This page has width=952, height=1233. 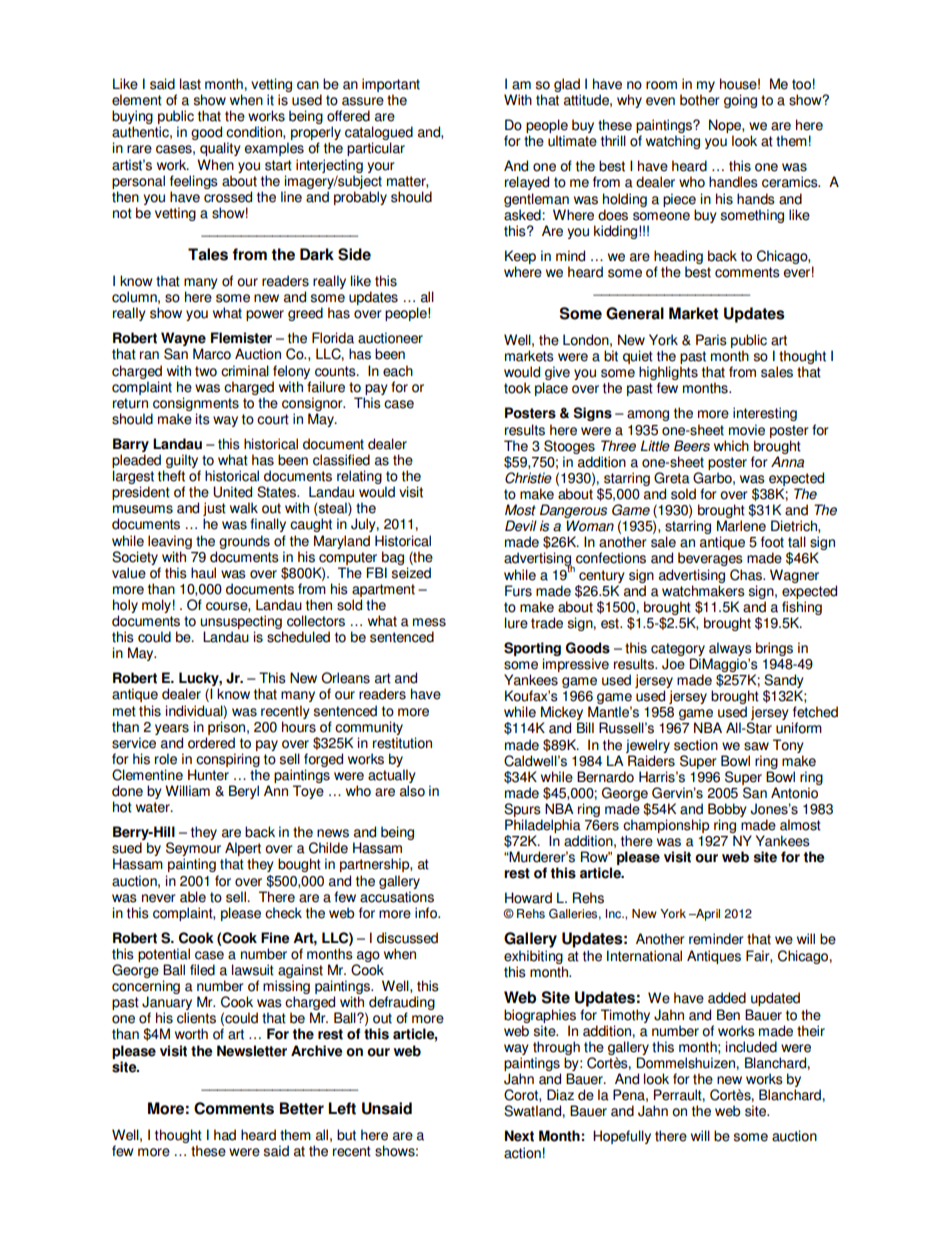 What do you see at coordinates (740, 101) in the page?
I see `going` at bounding box center [740, 101].
